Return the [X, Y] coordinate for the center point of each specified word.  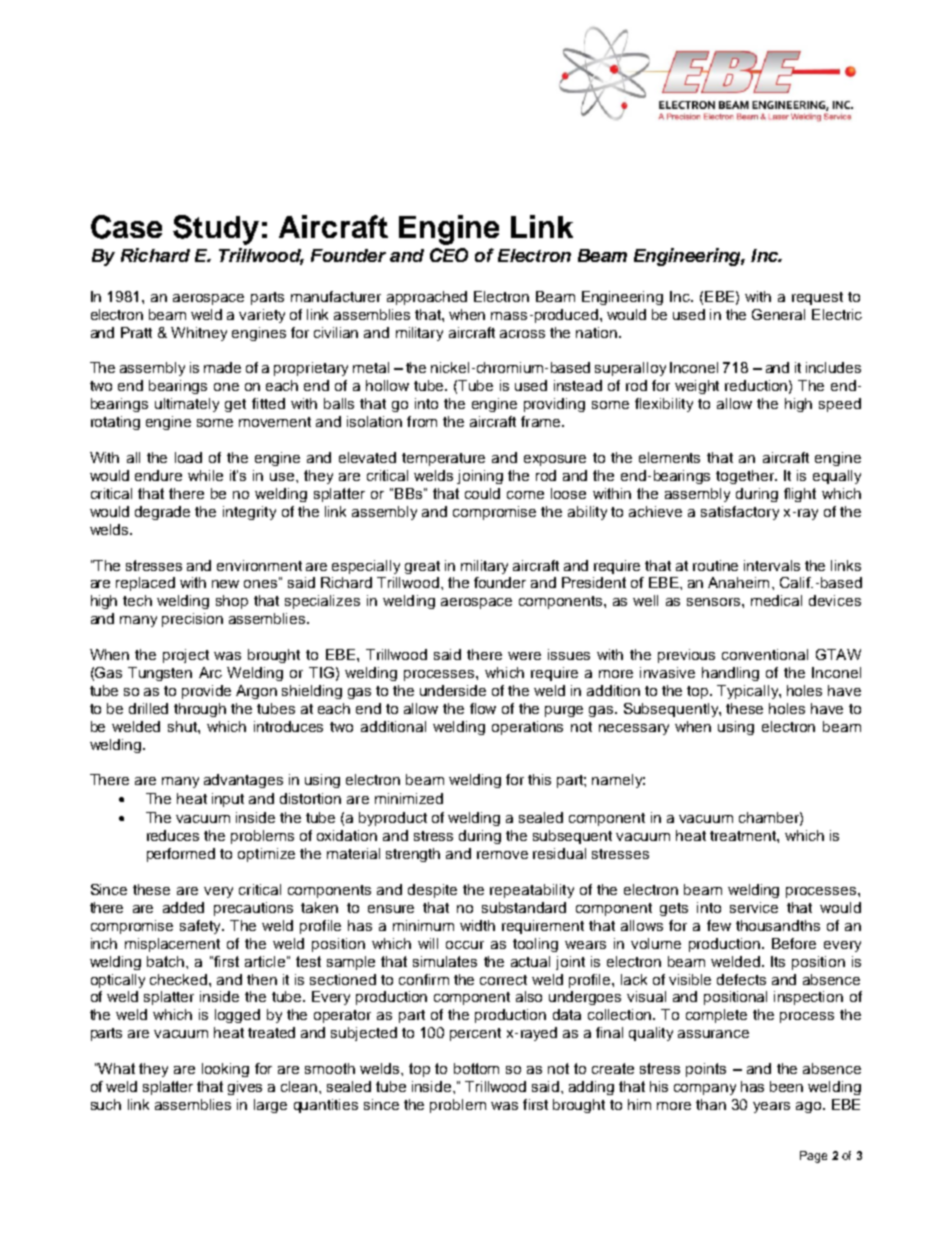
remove [502, 855]
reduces [173, 835]
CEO [449, 255]
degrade [162, 513]
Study [216, 230]
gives [245, 1088]
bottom [476, 1068]
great [422, 567]
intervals [772, 565]
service [754, 907]
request [817, 298]
